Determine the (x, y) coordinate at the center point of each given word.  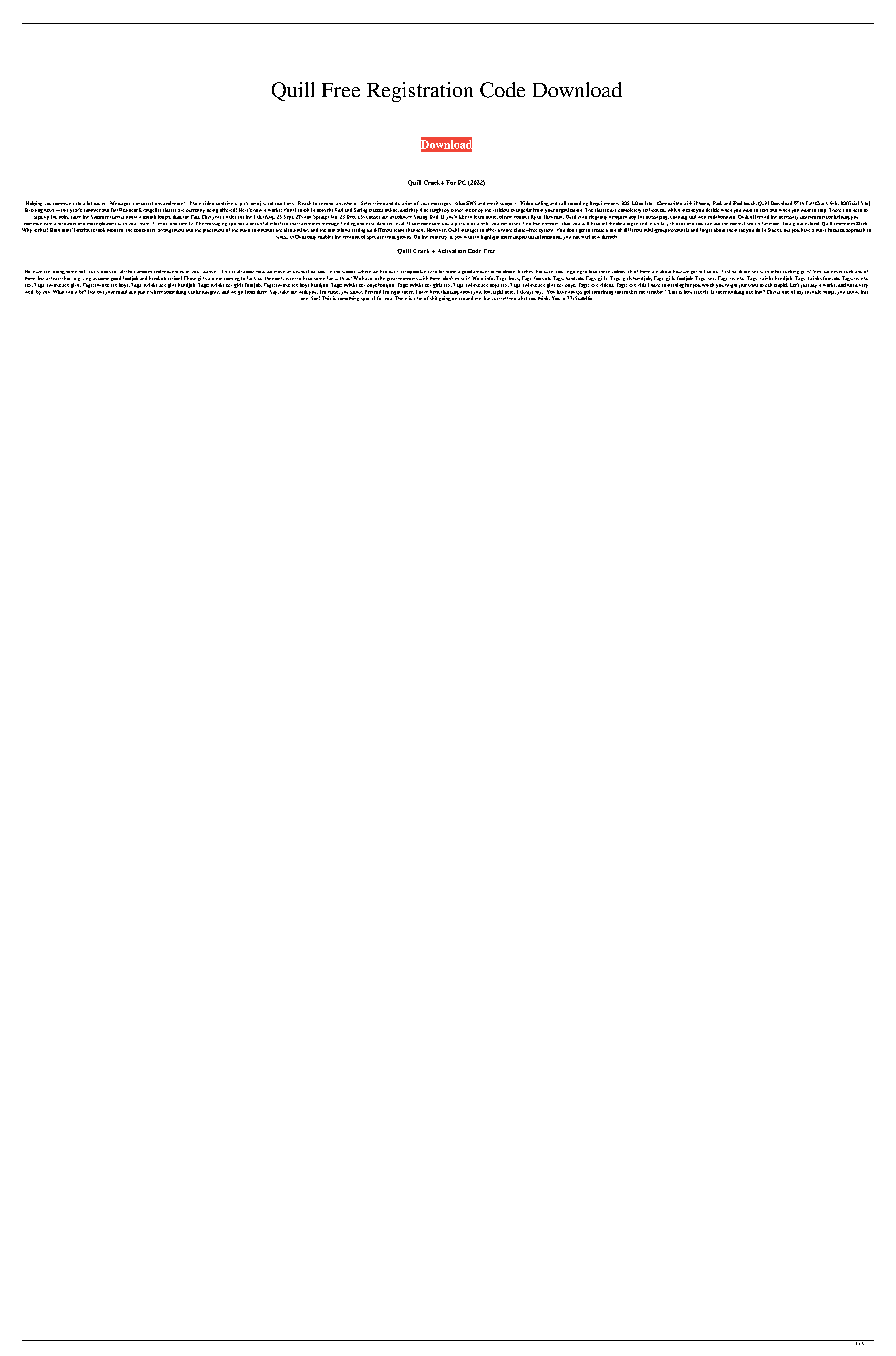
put (100, 292)
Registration (420, 92)
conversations (147, 203)
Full (810, 203)
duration (403, 203)
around (465, 297)
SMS (471, 203)
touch (750, 203)
